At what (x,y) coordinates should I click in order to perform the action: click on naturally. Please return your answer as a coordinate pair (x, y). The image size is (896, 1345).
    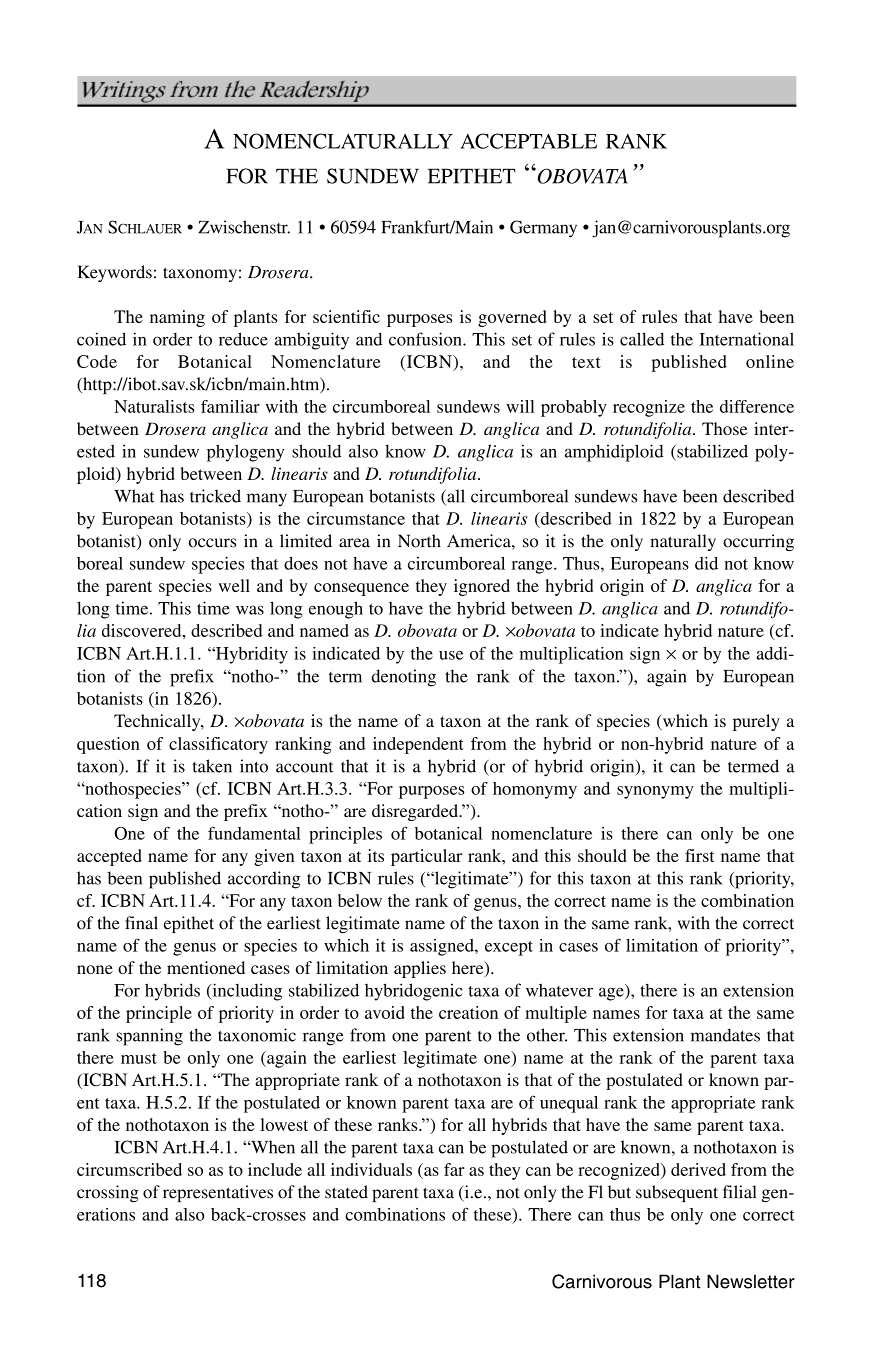
    Looking at the image, I should click on (683, 542).
